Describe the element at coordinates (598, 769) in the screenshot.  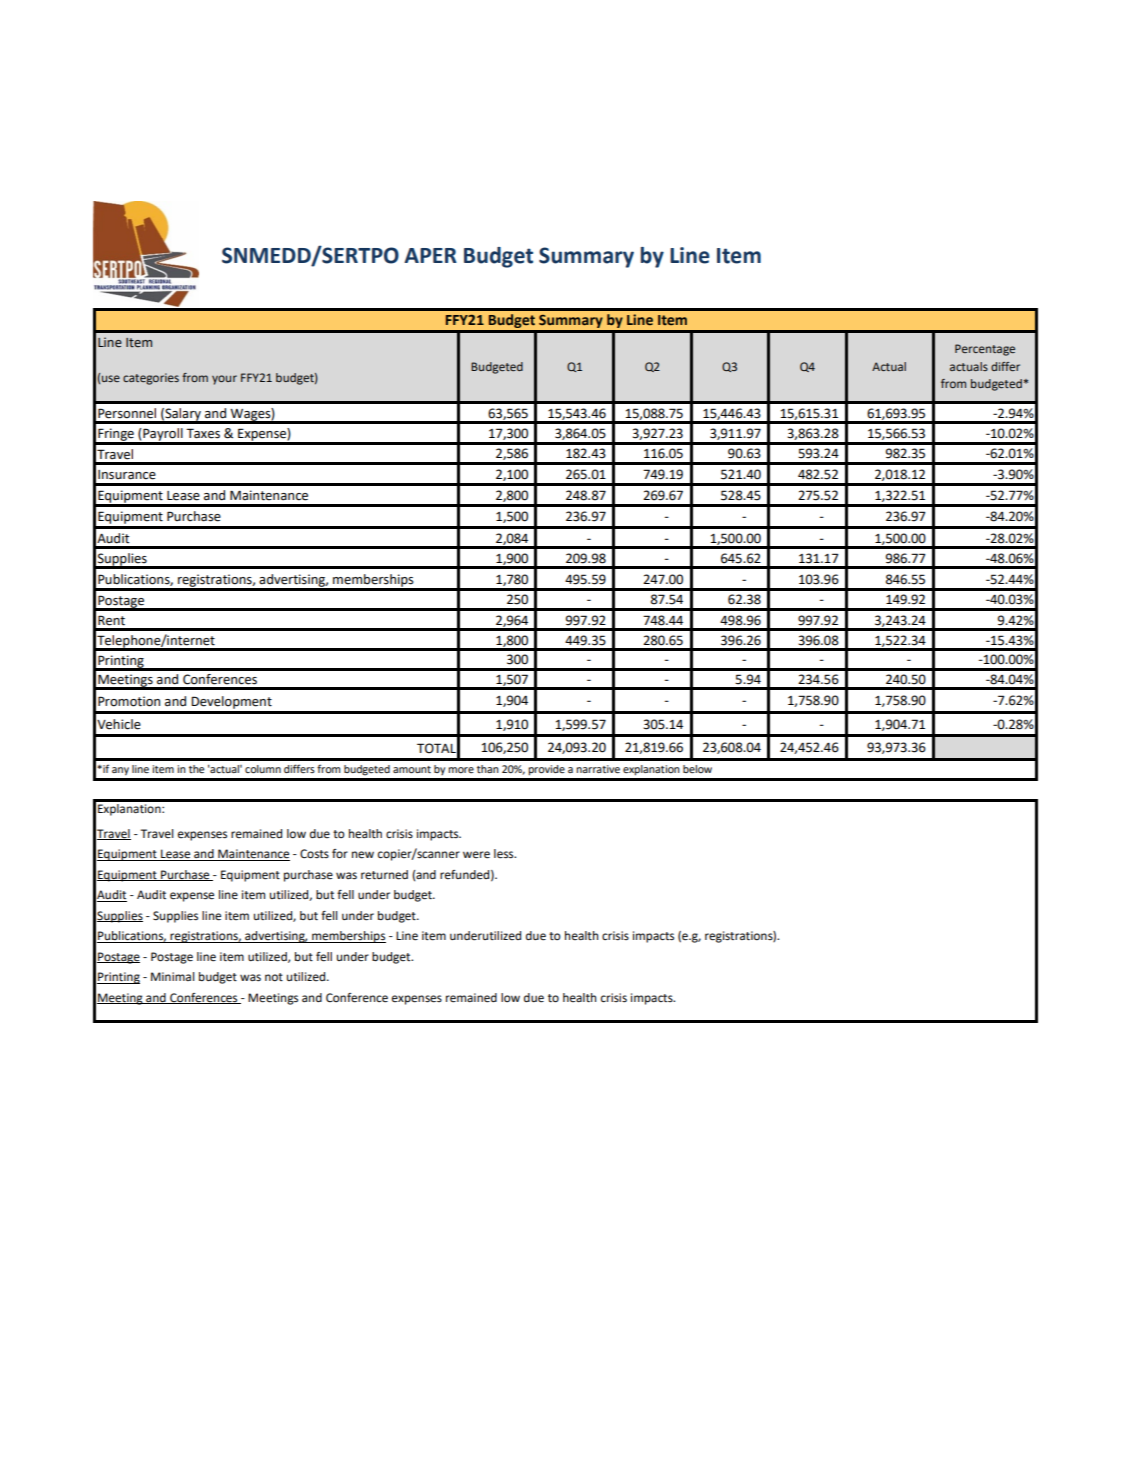
I see `narrative` at that location.
